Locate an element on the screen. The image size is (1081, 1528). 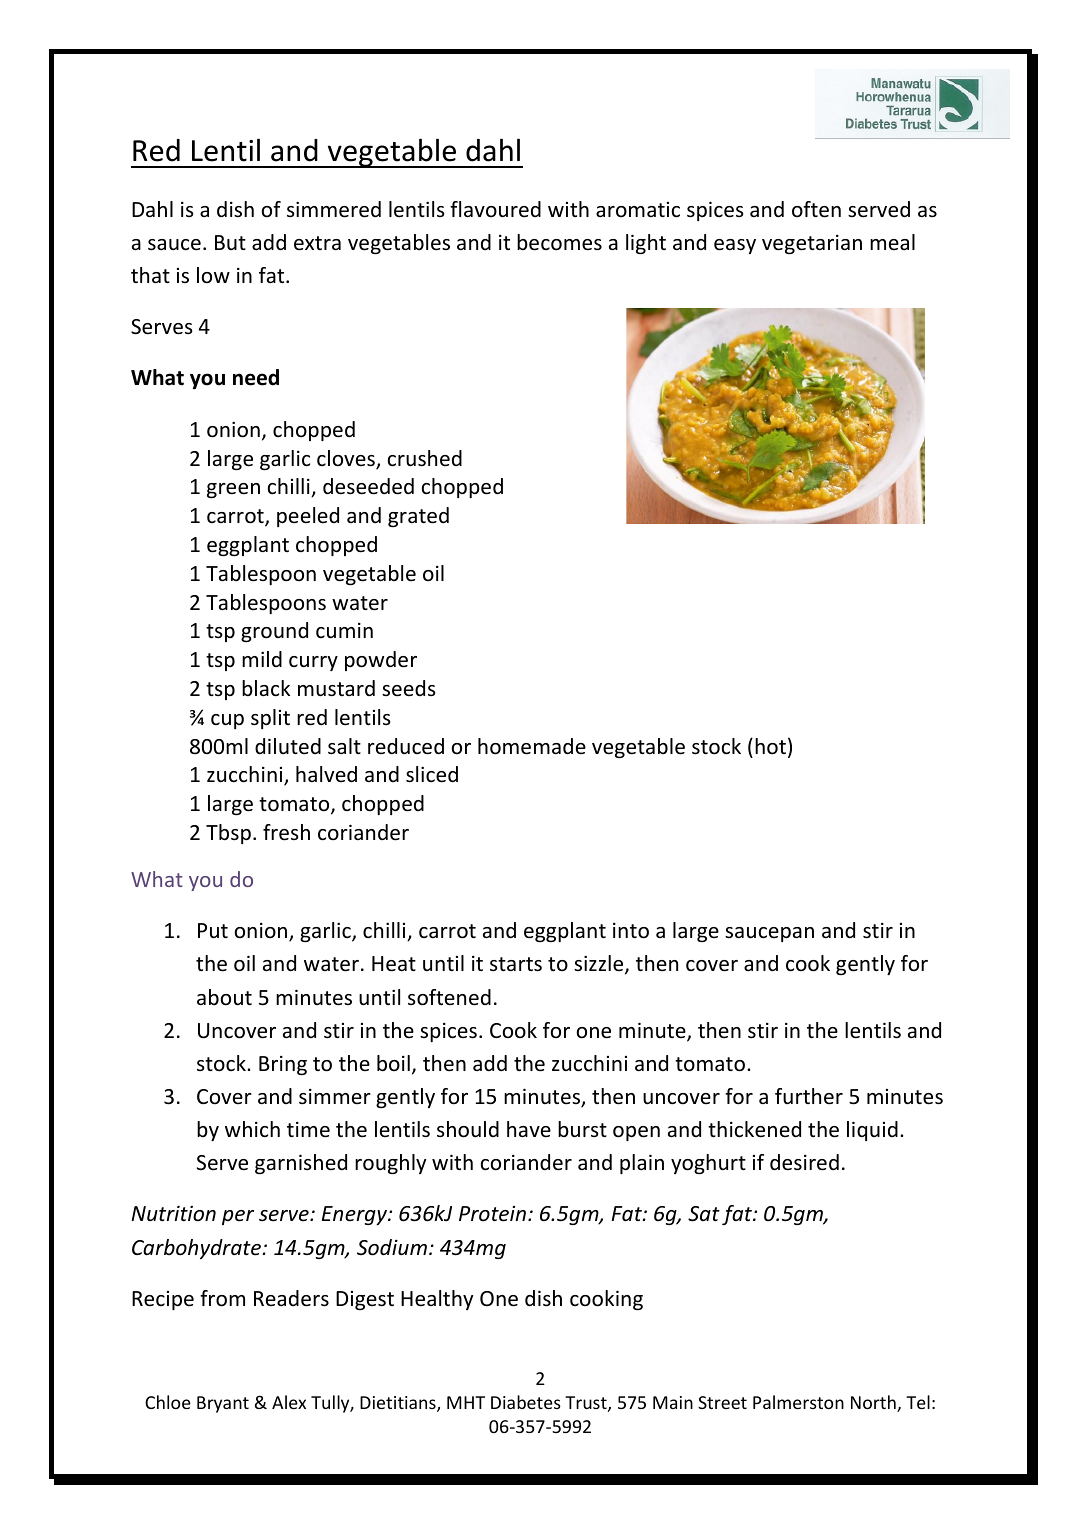
hot is located at coordinates (770, 746).
